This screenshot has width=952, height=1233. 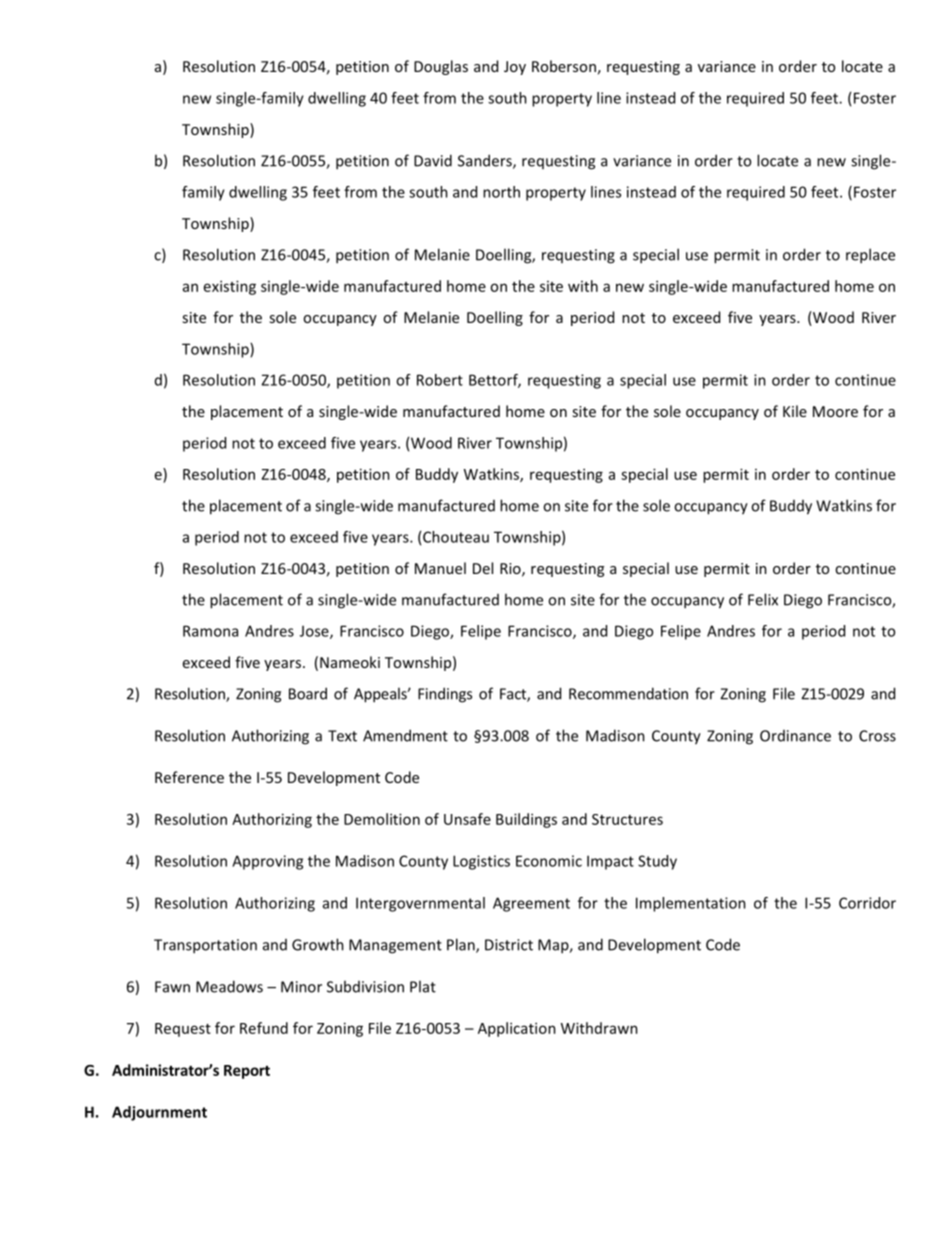 I want to click on replace, so click(x=870, y=256).
